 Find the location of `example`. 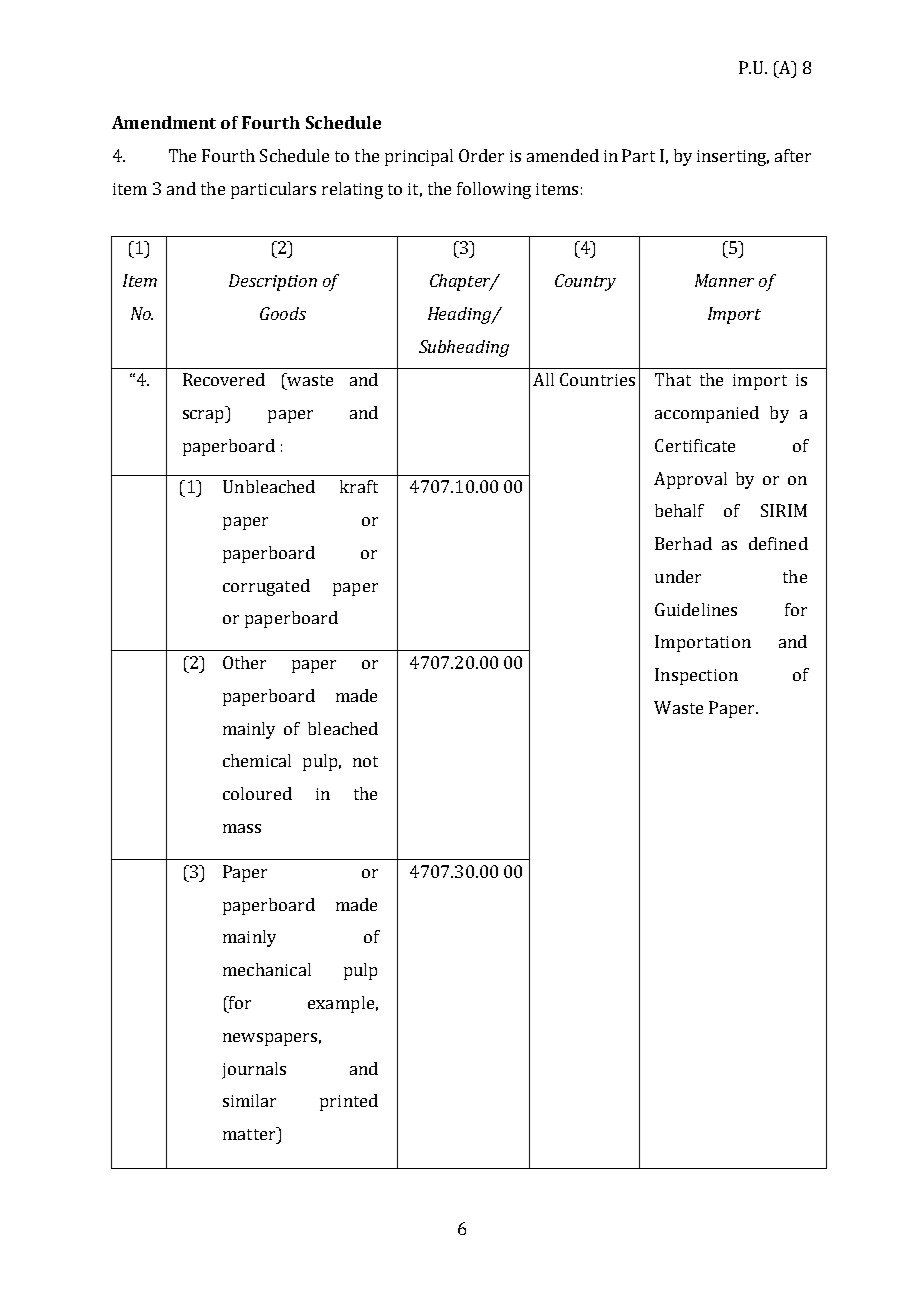

example is located at coordinates (341, 1004).
